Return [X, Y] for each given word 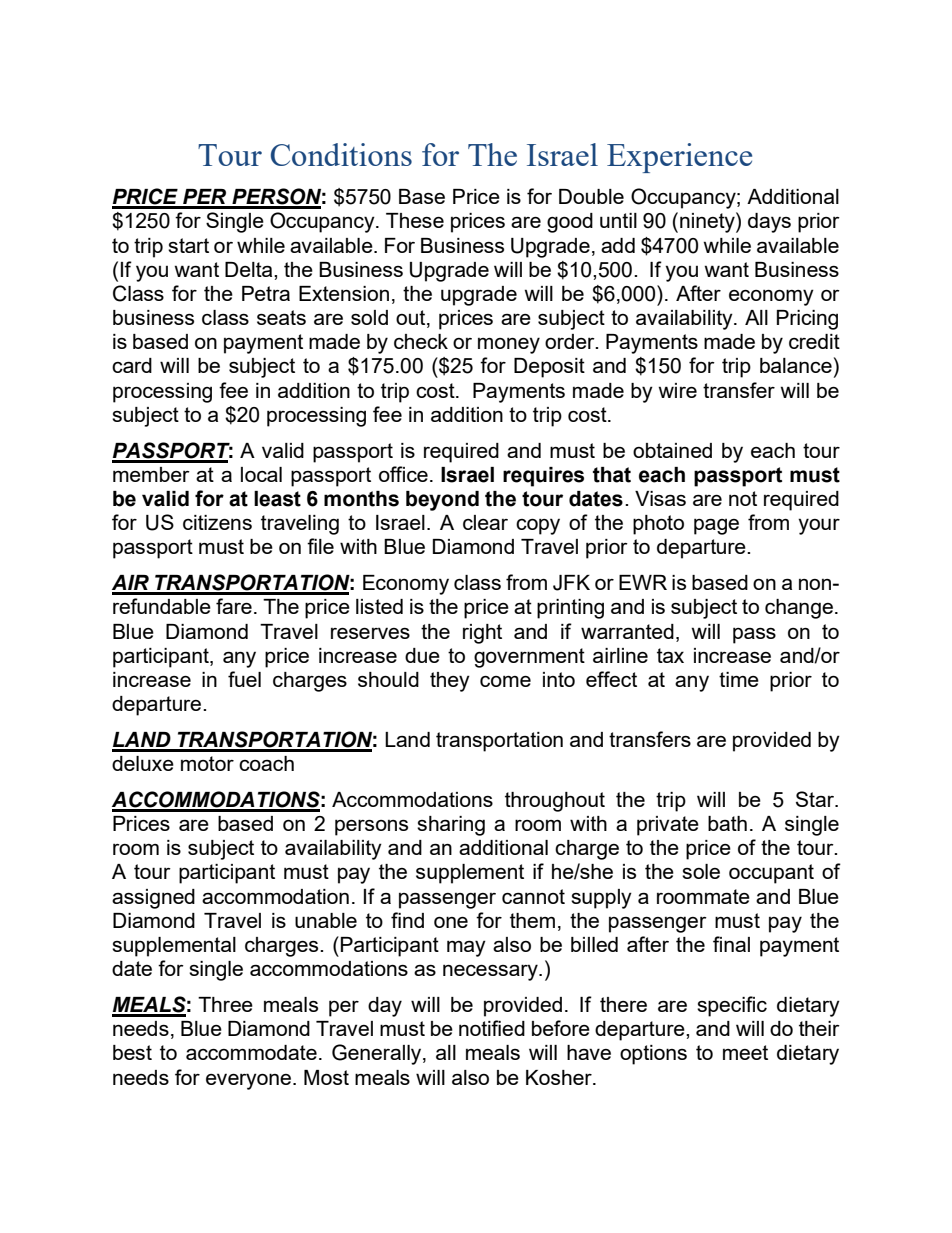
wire [677, 390]
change [799, 609]
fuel [244, 679]
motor [207, 763]
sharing [451, 826]
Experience [679, 158]
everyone [248, 1081]
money [509, 345]
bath [727, 823]
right [482, 634]
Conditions [341, 154]
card [132, 365]
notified [492, 1028]
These [415, 220]
